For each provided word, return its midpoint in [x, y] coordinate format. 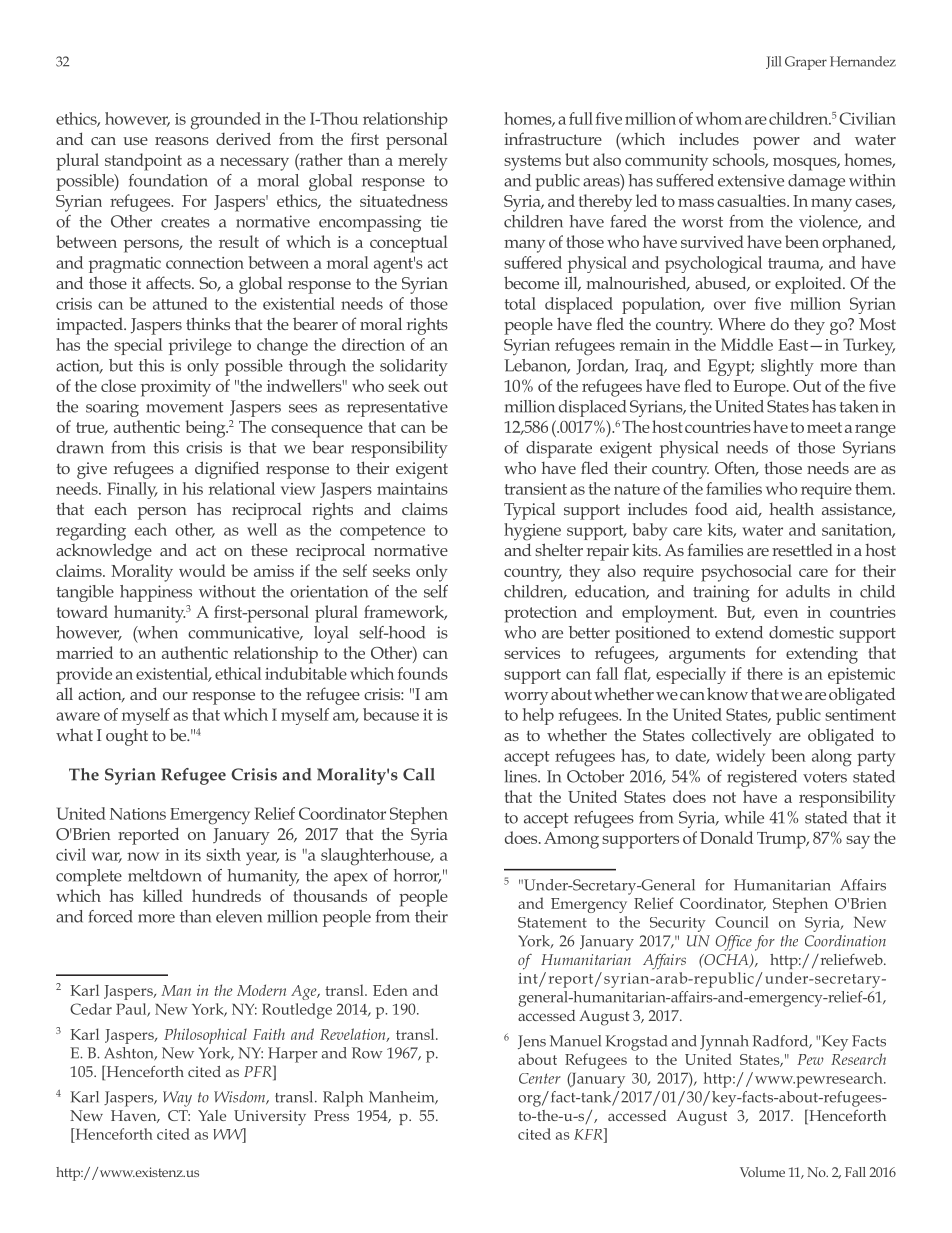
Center [540, 1078]
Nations [138, 814]
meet [824, 427]
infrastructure [553, 138]
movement [185, 407]
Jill [773, 62]
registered [762, 778]
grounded [226, 121]
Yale [212, 1115]
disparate [559, 449]
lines [521, 776]
